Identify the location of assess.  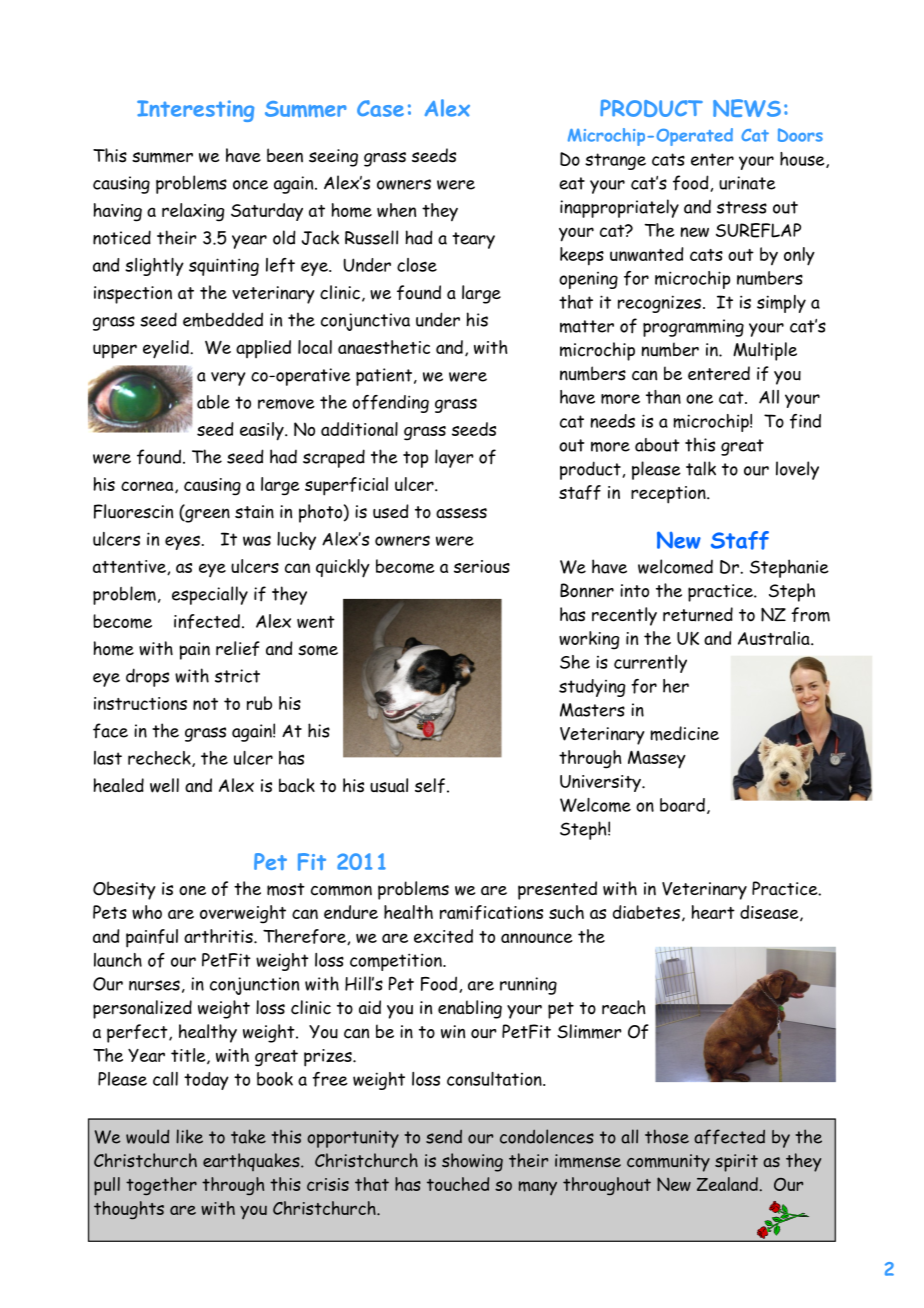
(461, 513).
